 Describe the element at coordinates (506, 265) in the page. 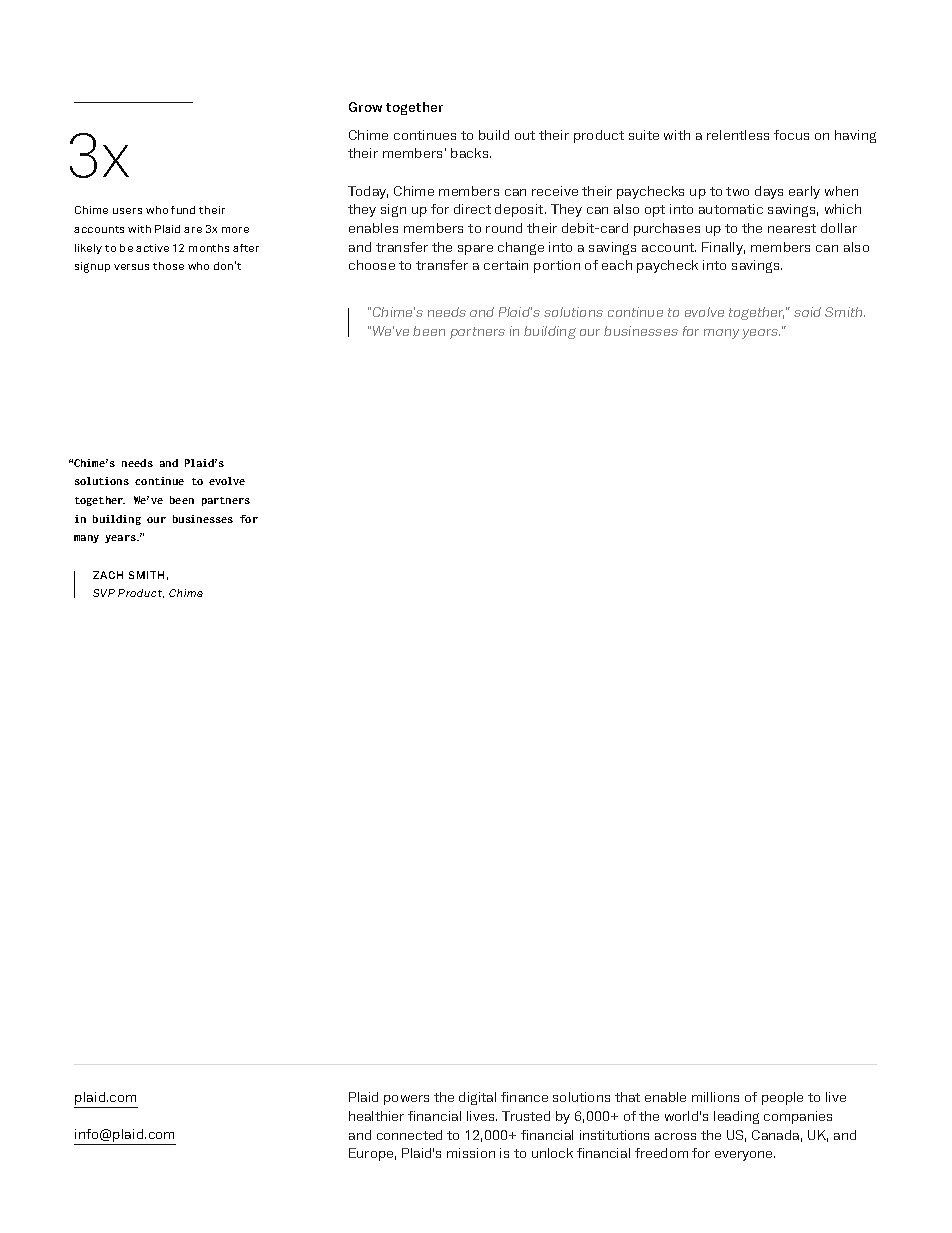

I see `certain` at that location.
